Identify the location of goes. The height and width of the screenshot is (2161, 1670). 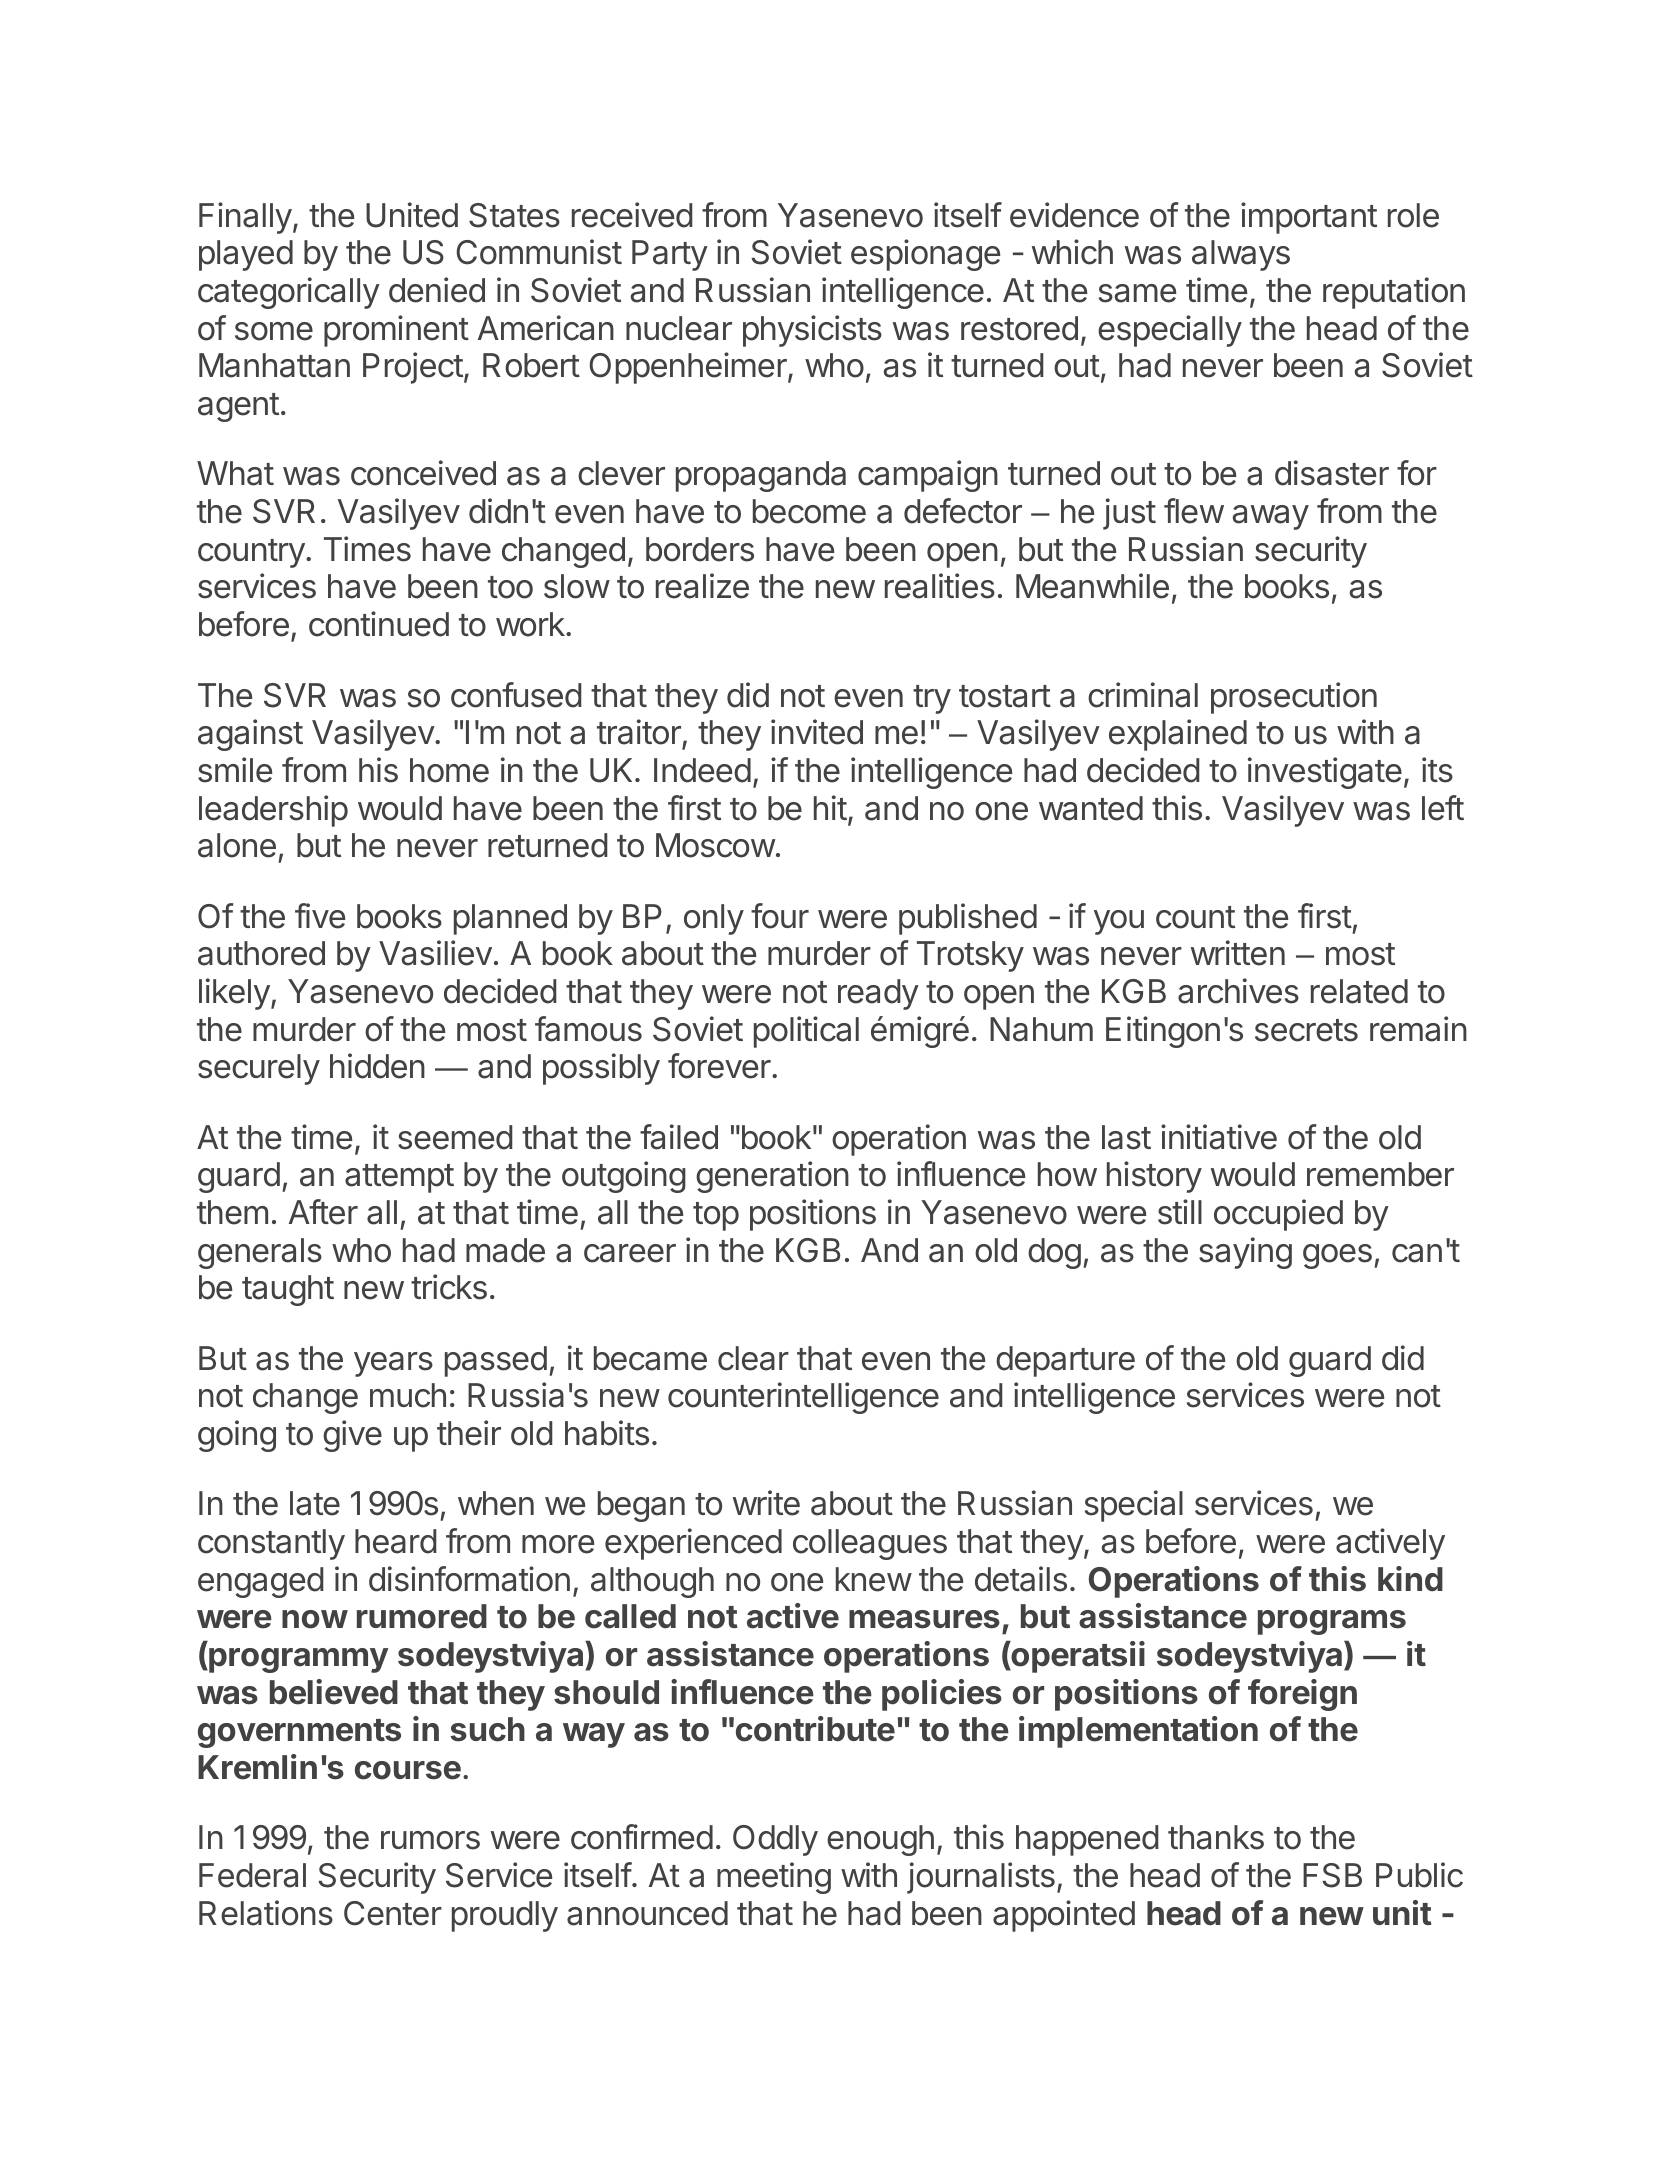
(1337, 1256).
